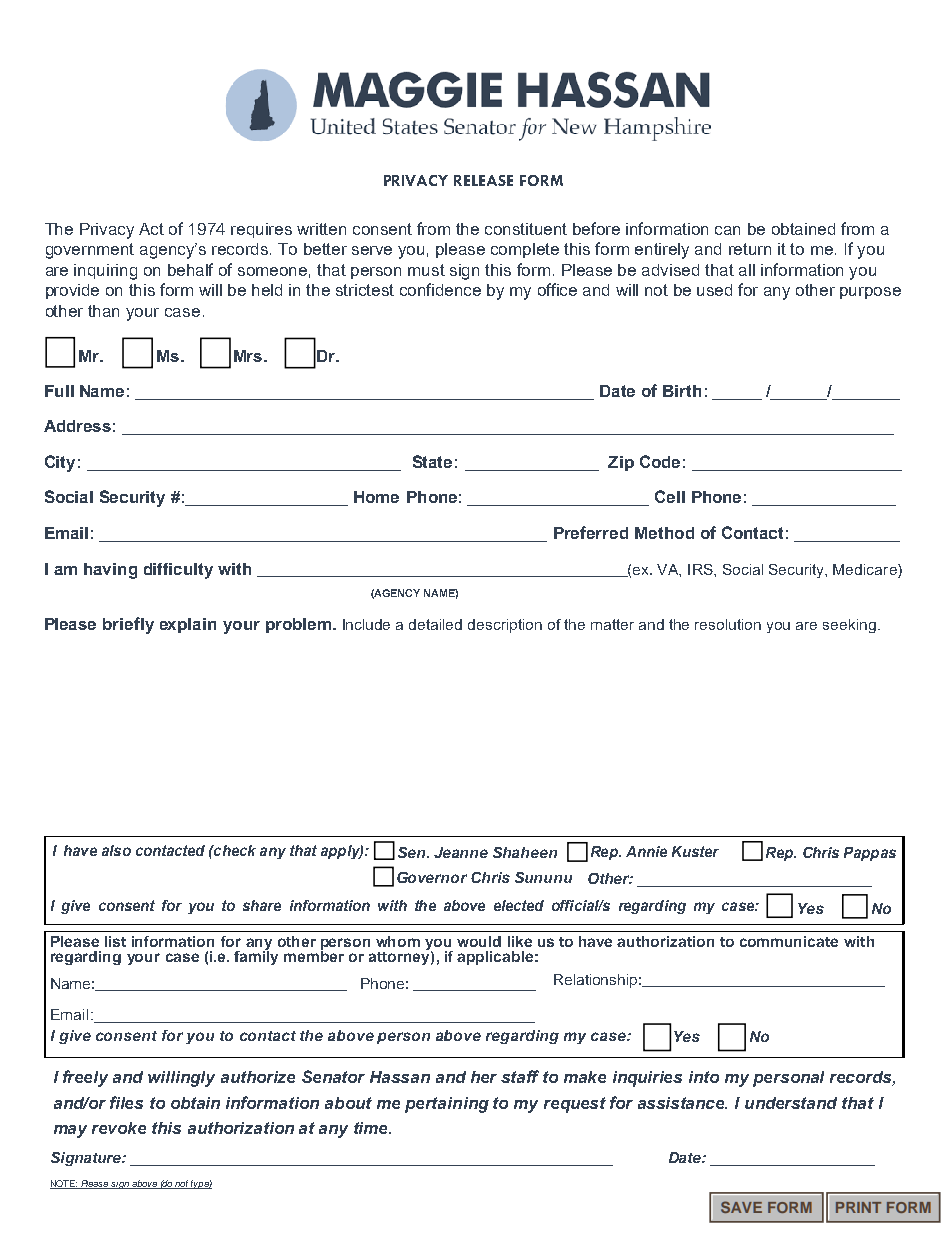  Describe the element at coordinates (60, 463) in the screenshot. I see `City` at that location.
